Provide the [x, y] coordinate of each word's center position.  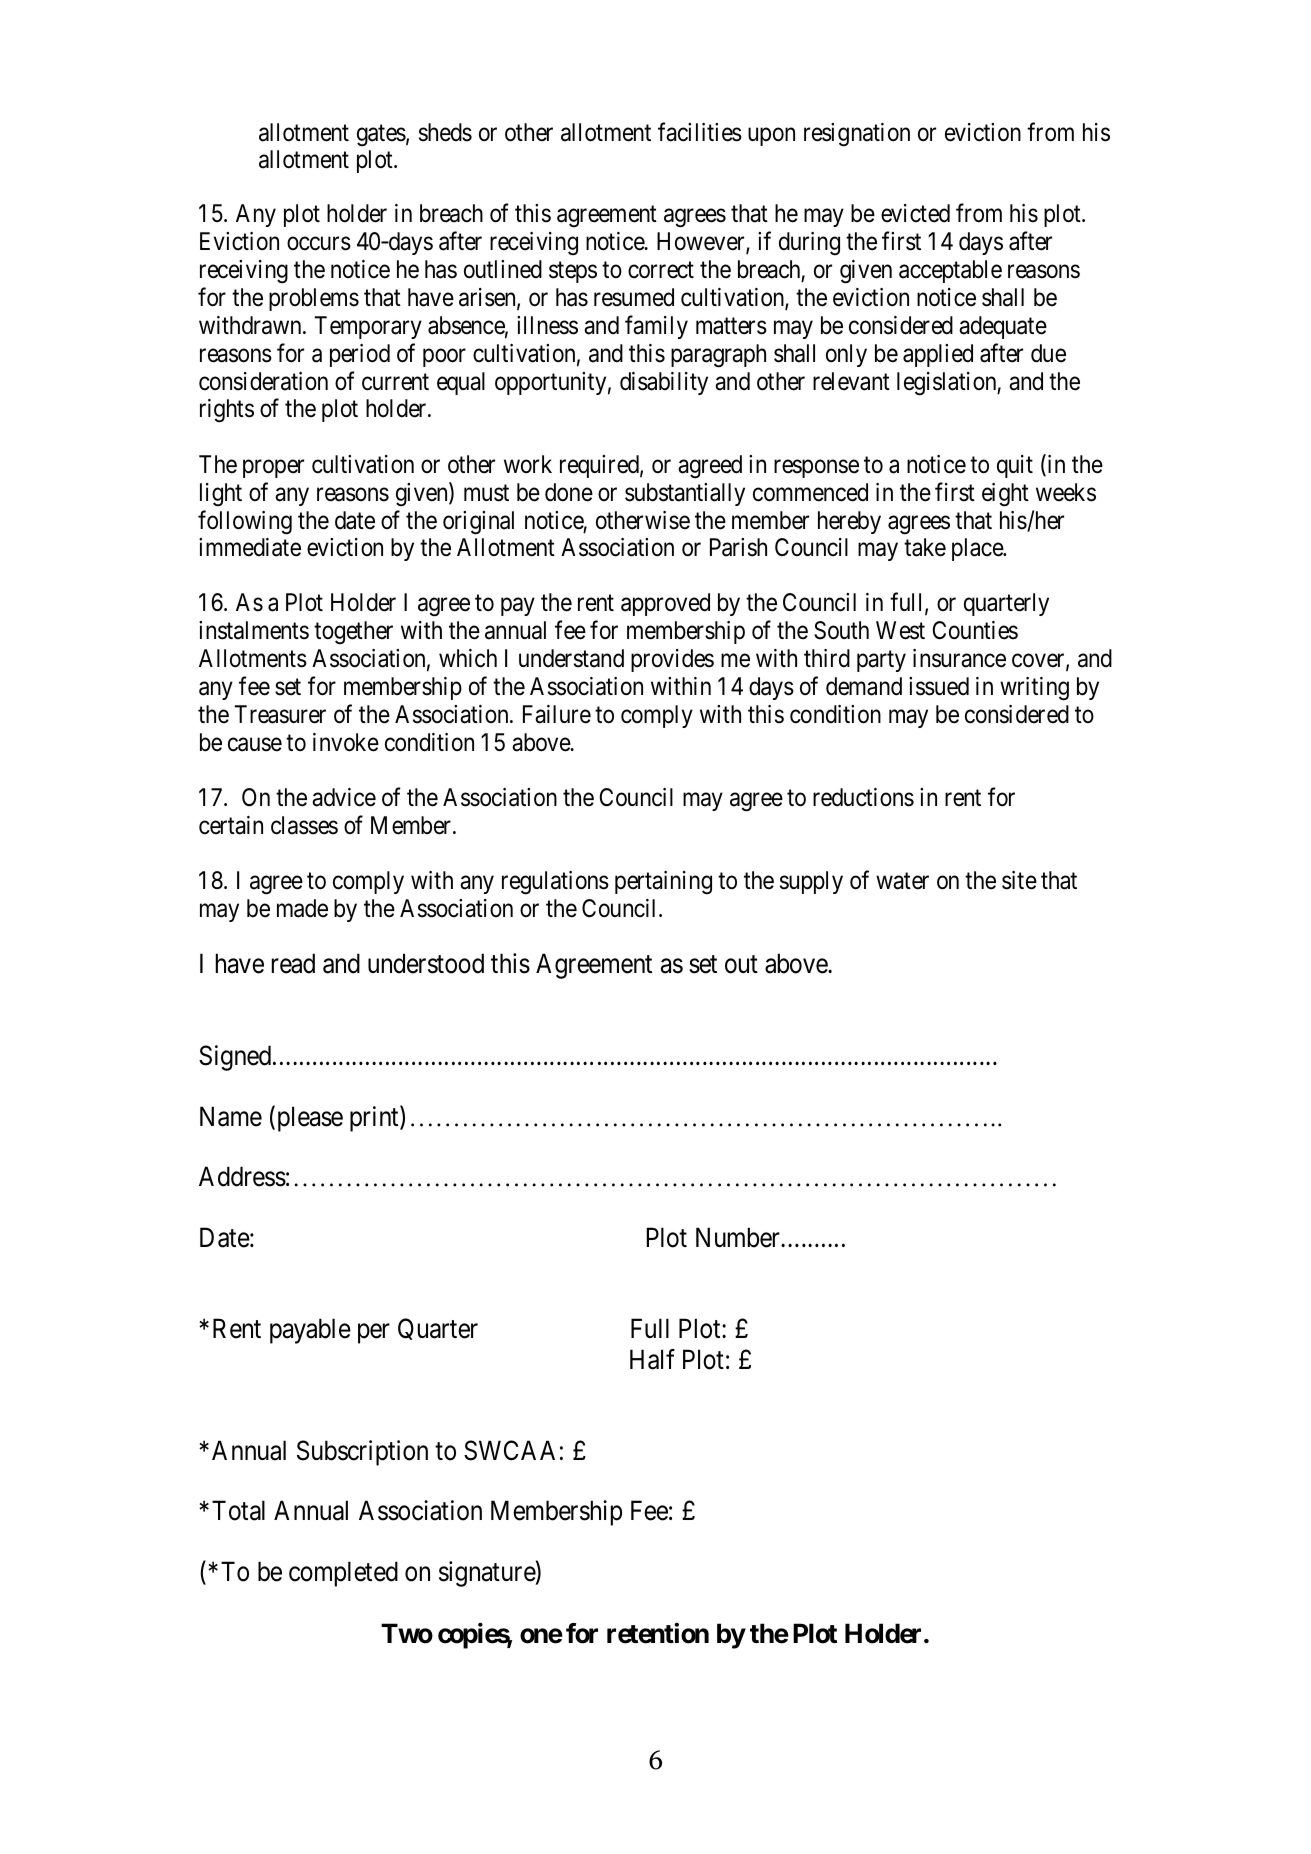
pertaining [663, 883]
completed [343, 1574]
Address [242, 1176]
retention [658, 1633]
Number [739, 1237]
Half [652, 1359]
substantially [685, 494]
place [978, 549]
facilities [700, 132]
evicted [915, 213]
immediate [250, 547]
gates [381, 136]
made [302, 908]
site [1019, 880]
